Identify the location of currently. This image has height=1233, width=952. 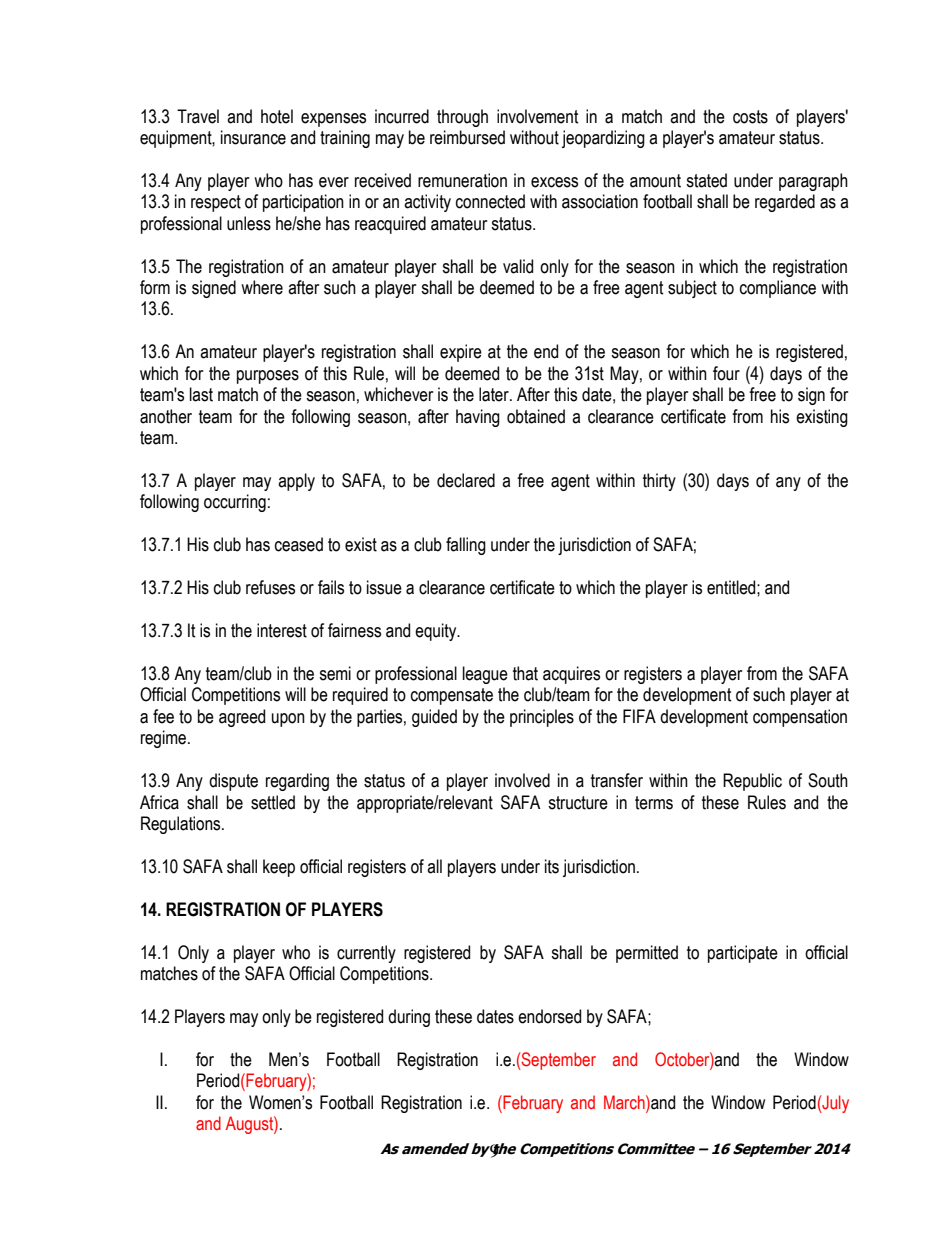
(366, 954).
